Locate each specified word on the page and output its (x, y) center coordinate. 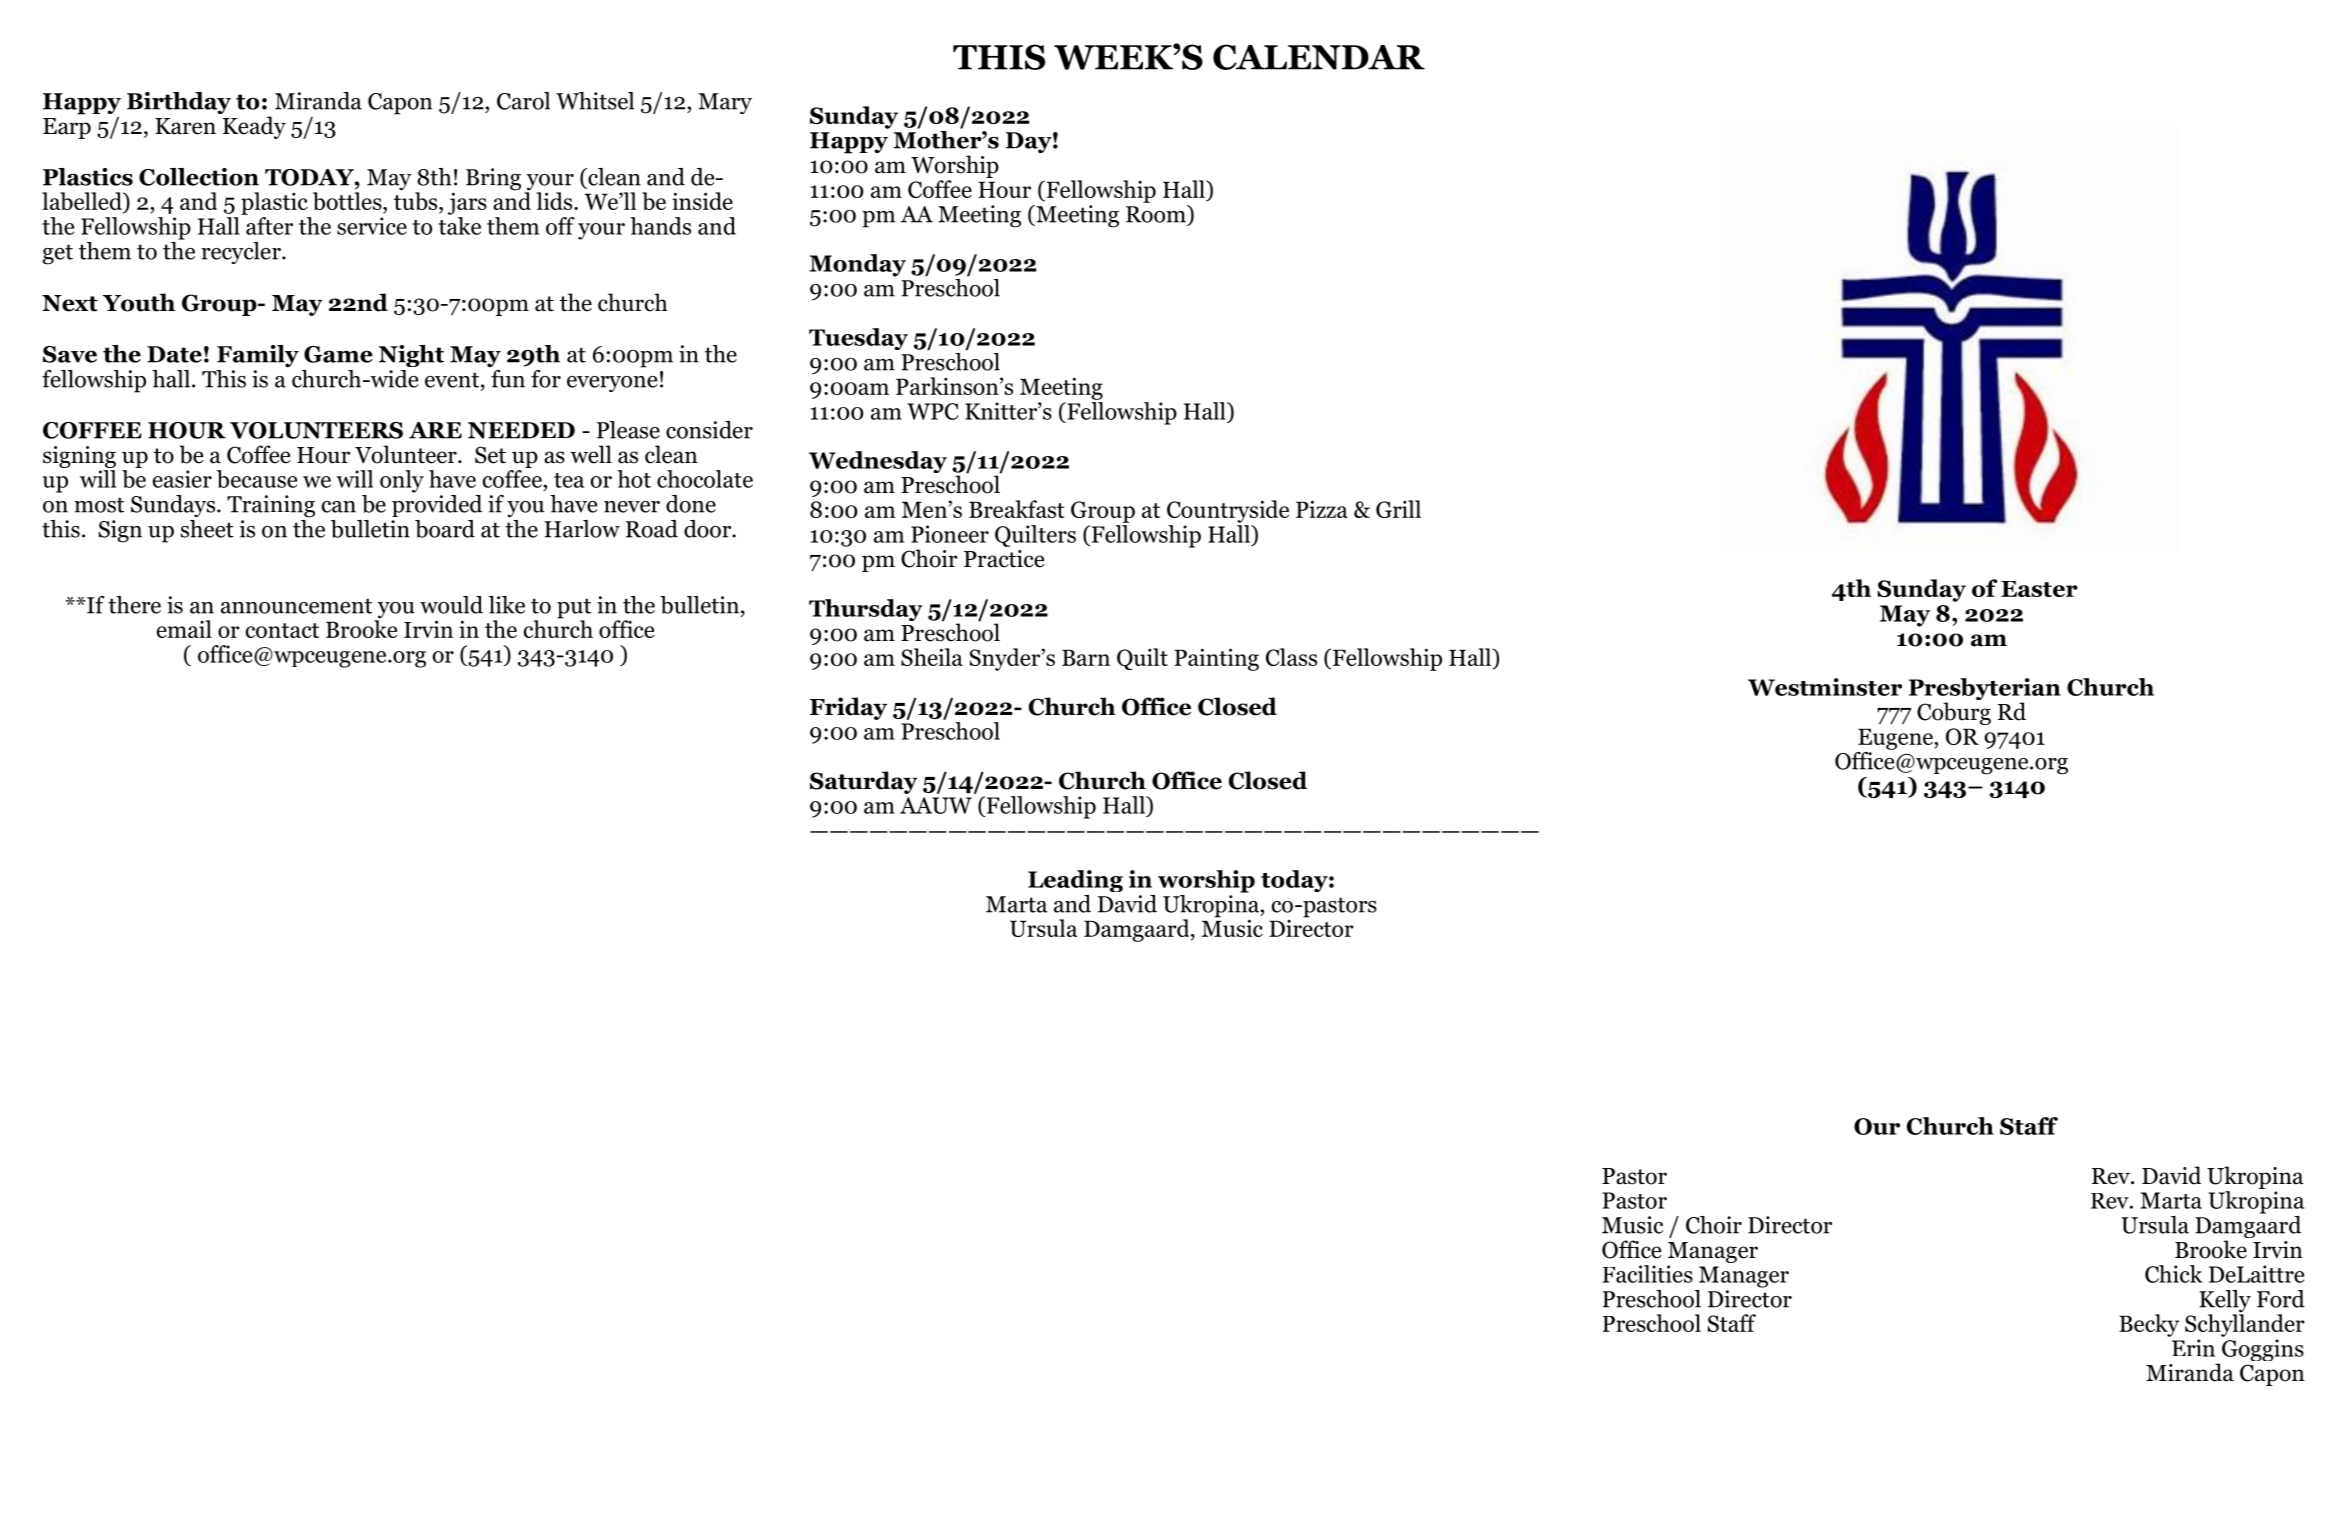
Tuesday (858, 339)
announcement (296, 606)
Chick (2173, 1274)
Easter (2039, 589)
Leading (1075, 881)
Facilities (1647, 1274)
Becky (2149, 1325)
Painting (1216, 659)
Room (1157, 214)
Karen (185, 126)
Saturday (864, 782)
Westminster (1825, 687)
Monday (858, 265)
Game (338, 354)
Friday (848, 708)
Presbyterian (1985, 690)
